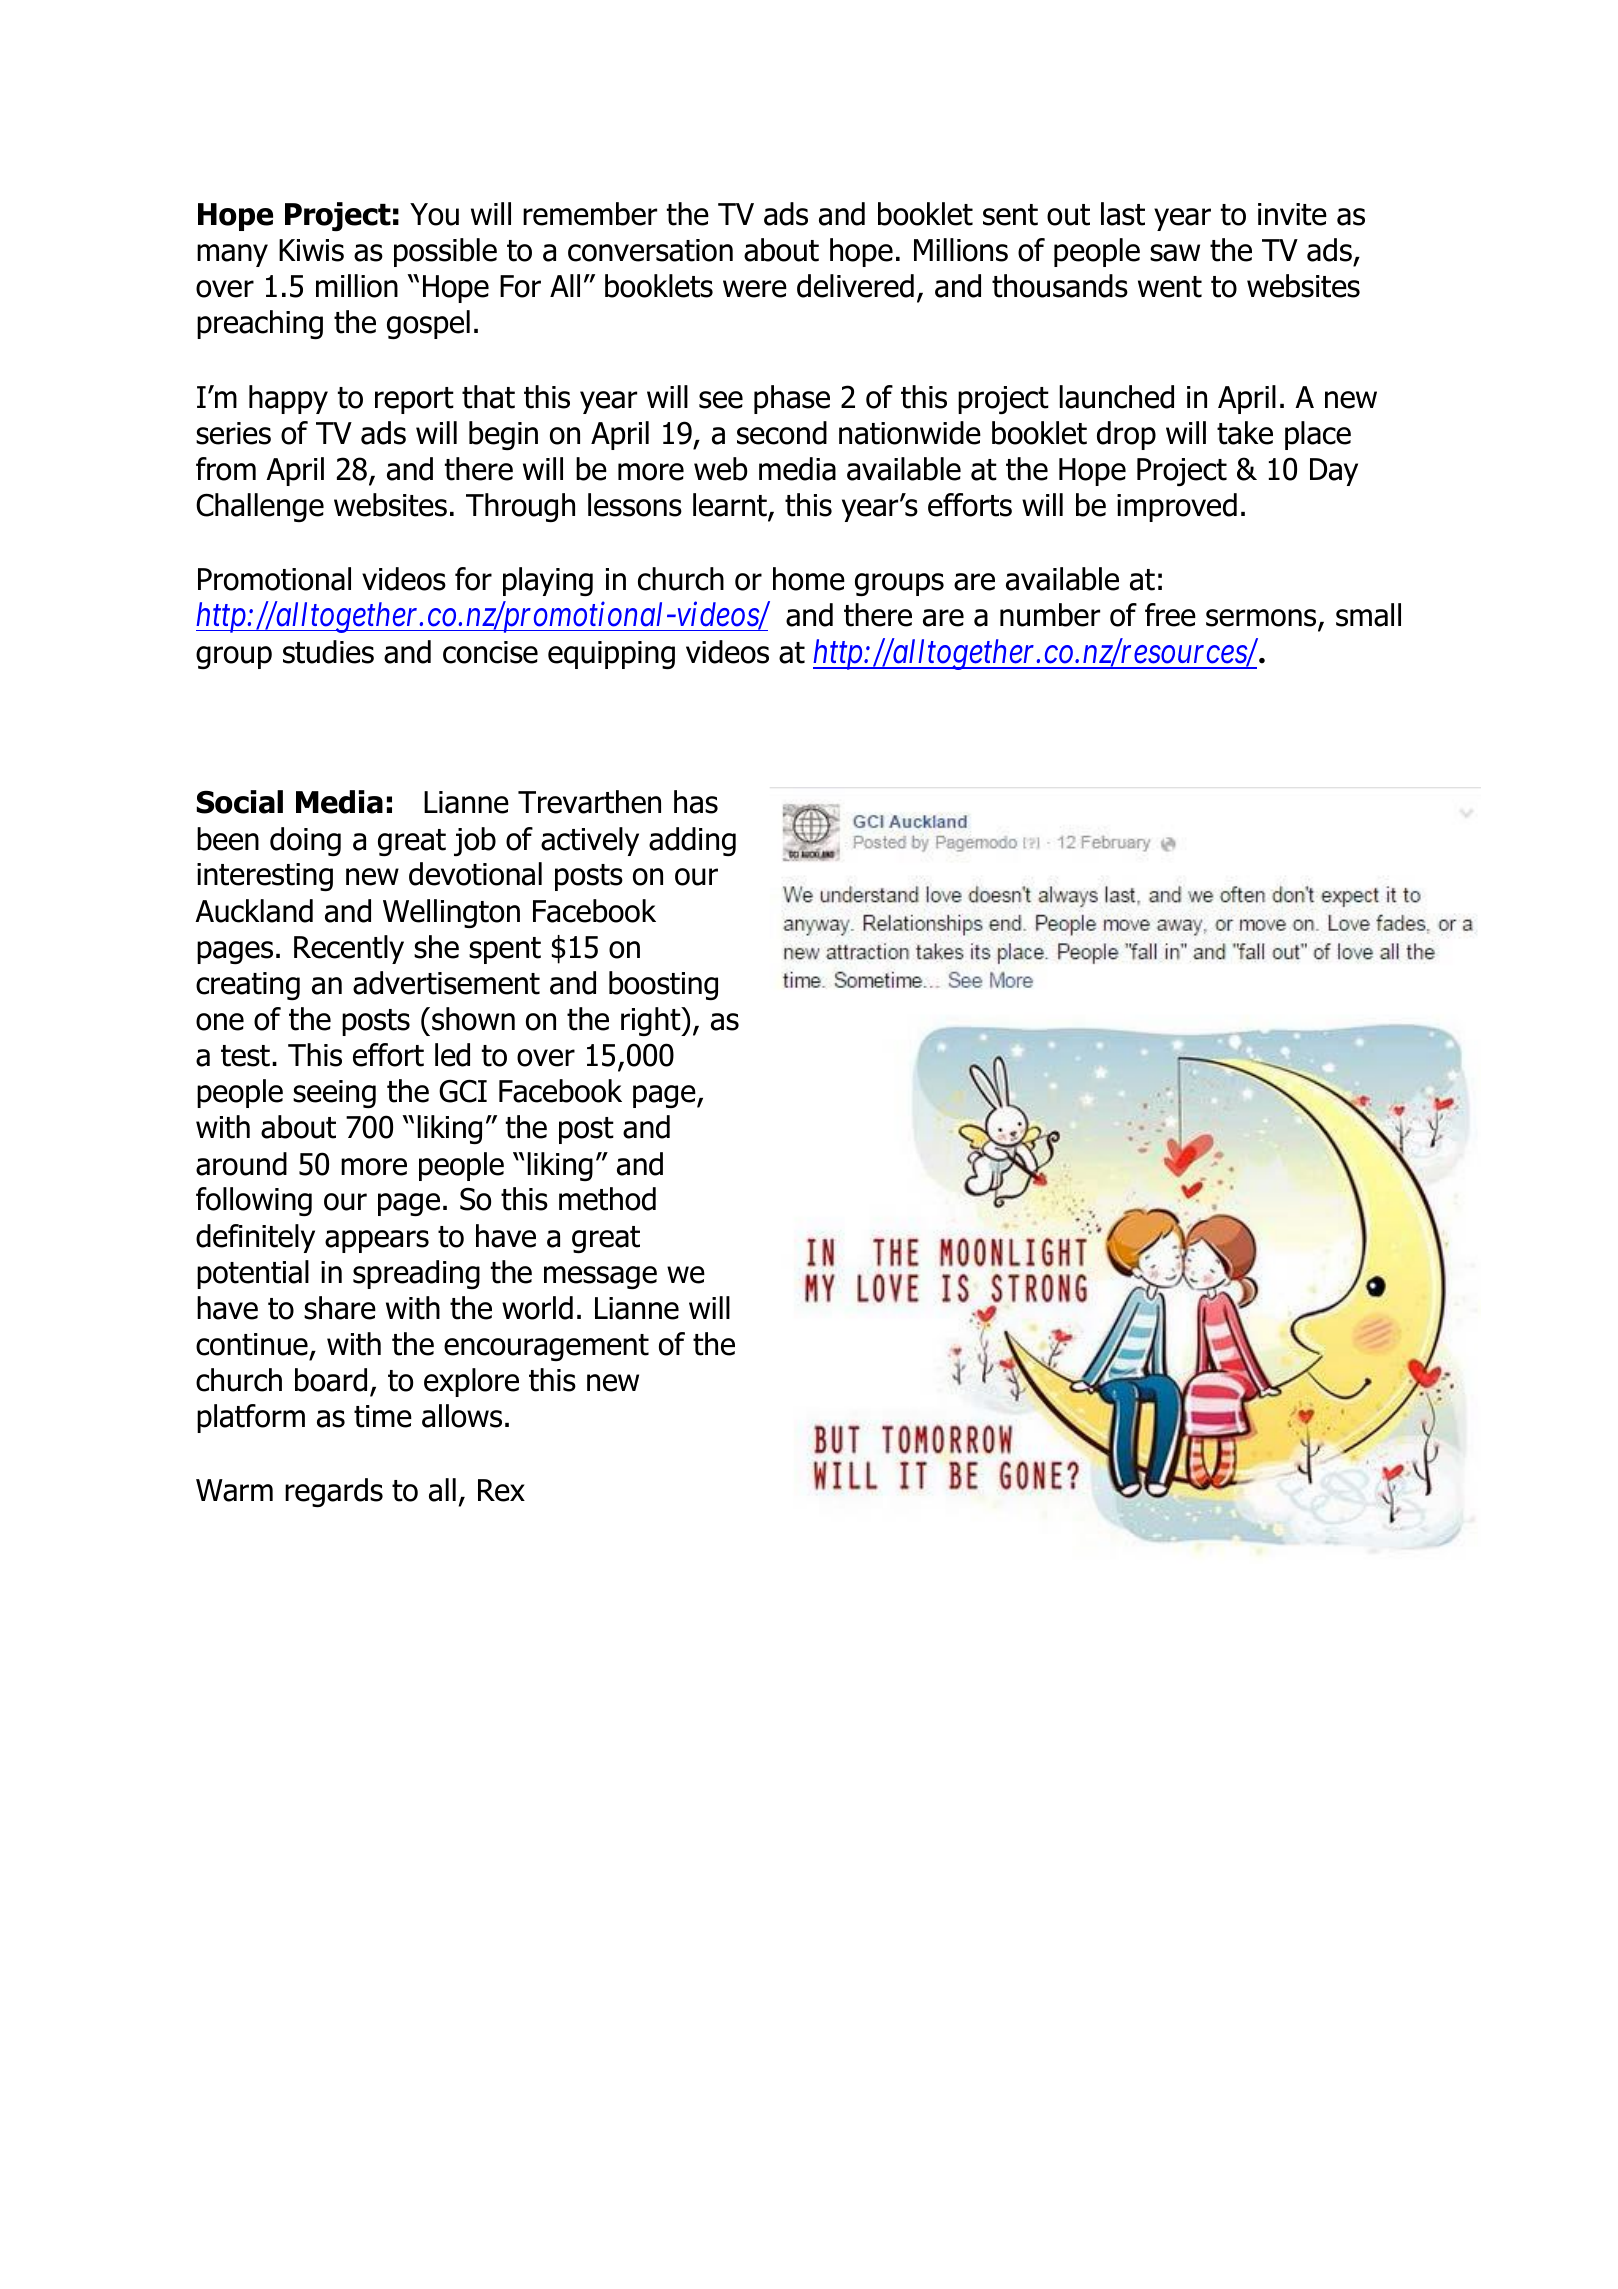 The height and width of the screenshot is (2289, 1618). I want to click on improved, so click(1177, 507).
